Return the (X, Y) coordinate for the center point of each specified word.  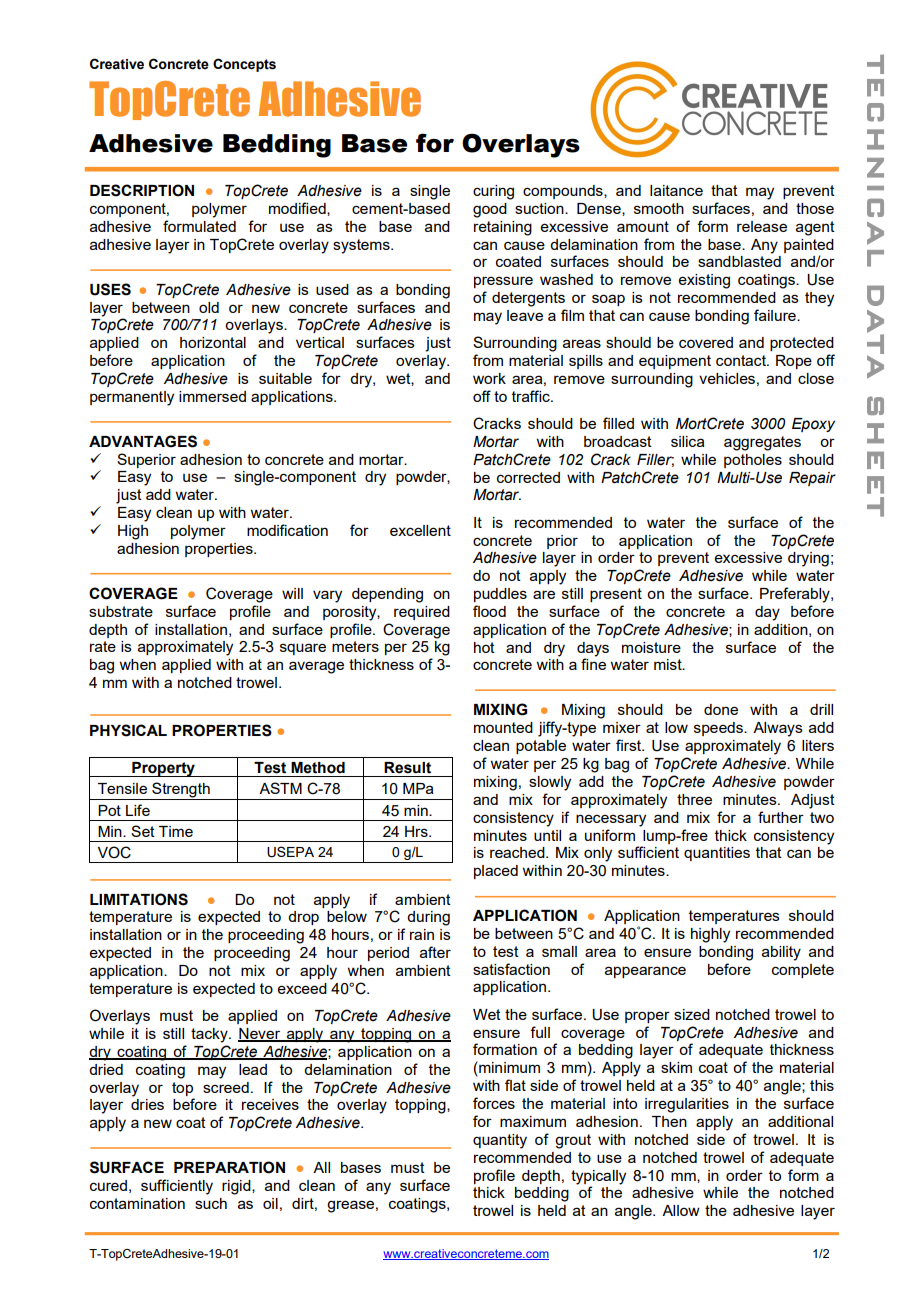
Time (176, 831)
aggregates (762, 443)
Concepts (244, 65)
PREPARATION (229, 1167)
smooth (659, 208)
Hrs (417, 831)
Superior (146, 460)
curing (493, 192)
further (781, 817)
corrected (528, 477)
